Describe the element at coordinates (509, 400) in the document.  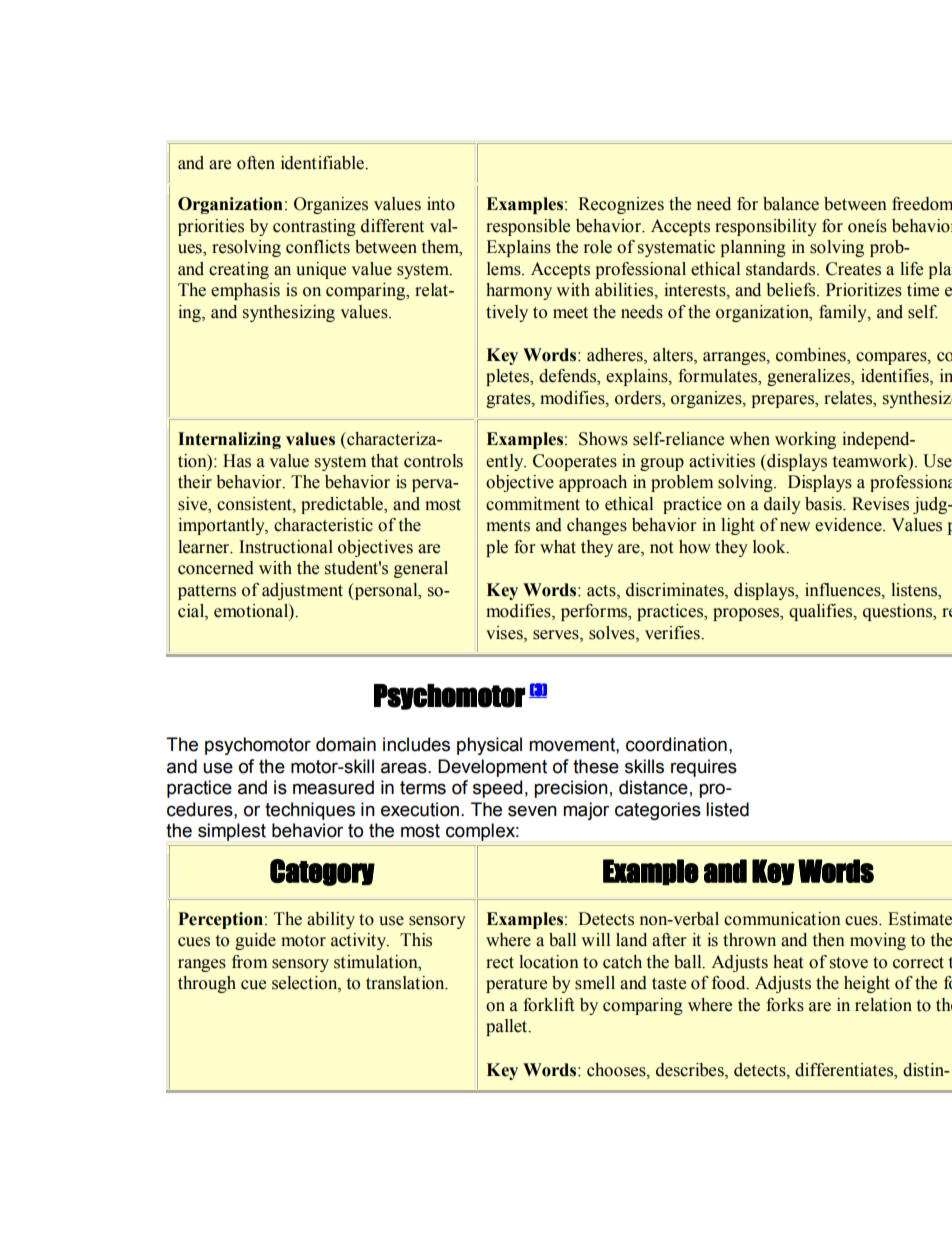
I see `grates` at that location.
